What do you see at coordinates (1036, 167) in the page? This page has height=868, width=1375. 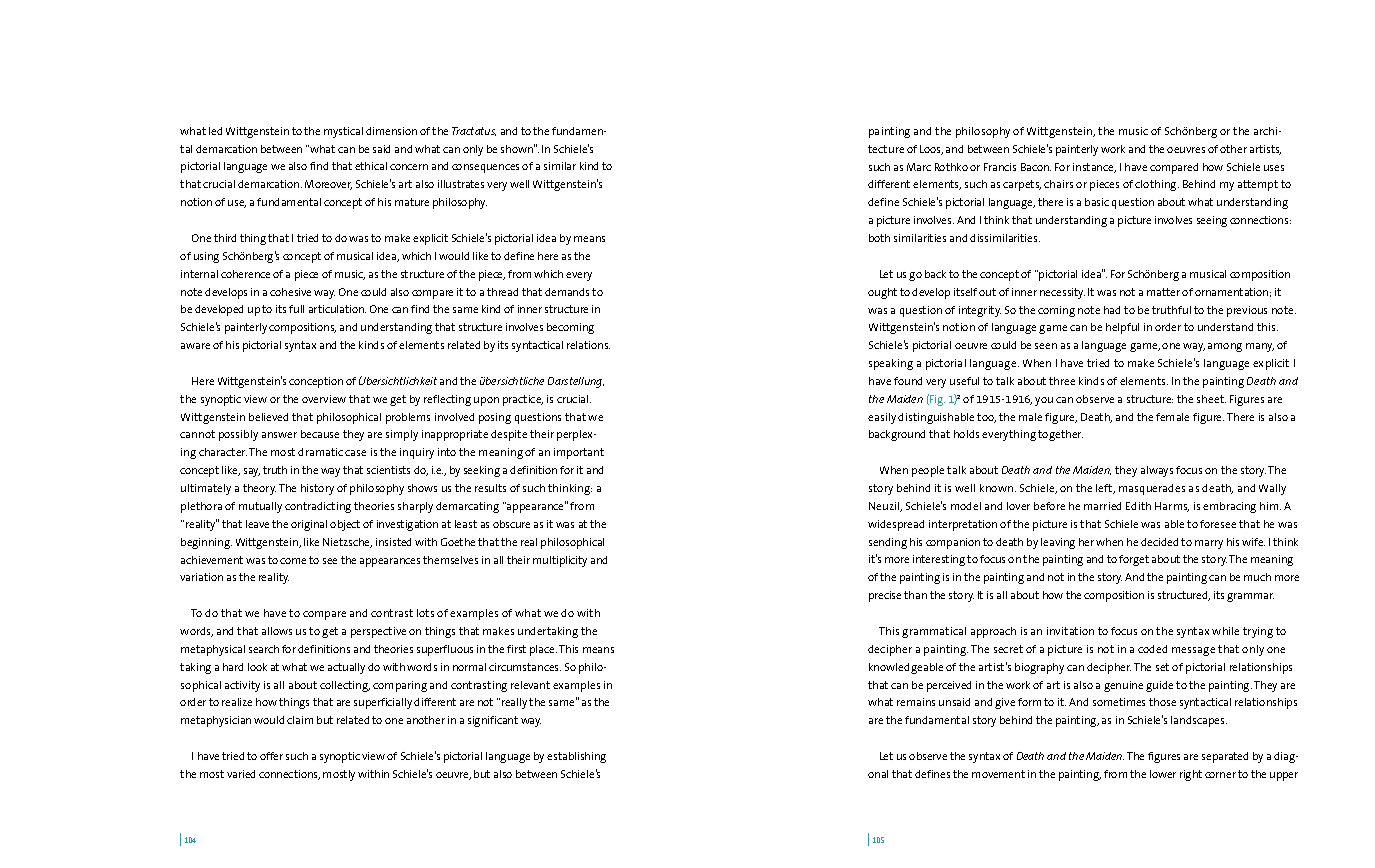 I see `Bacon` at bounding box center [1036, 167].
